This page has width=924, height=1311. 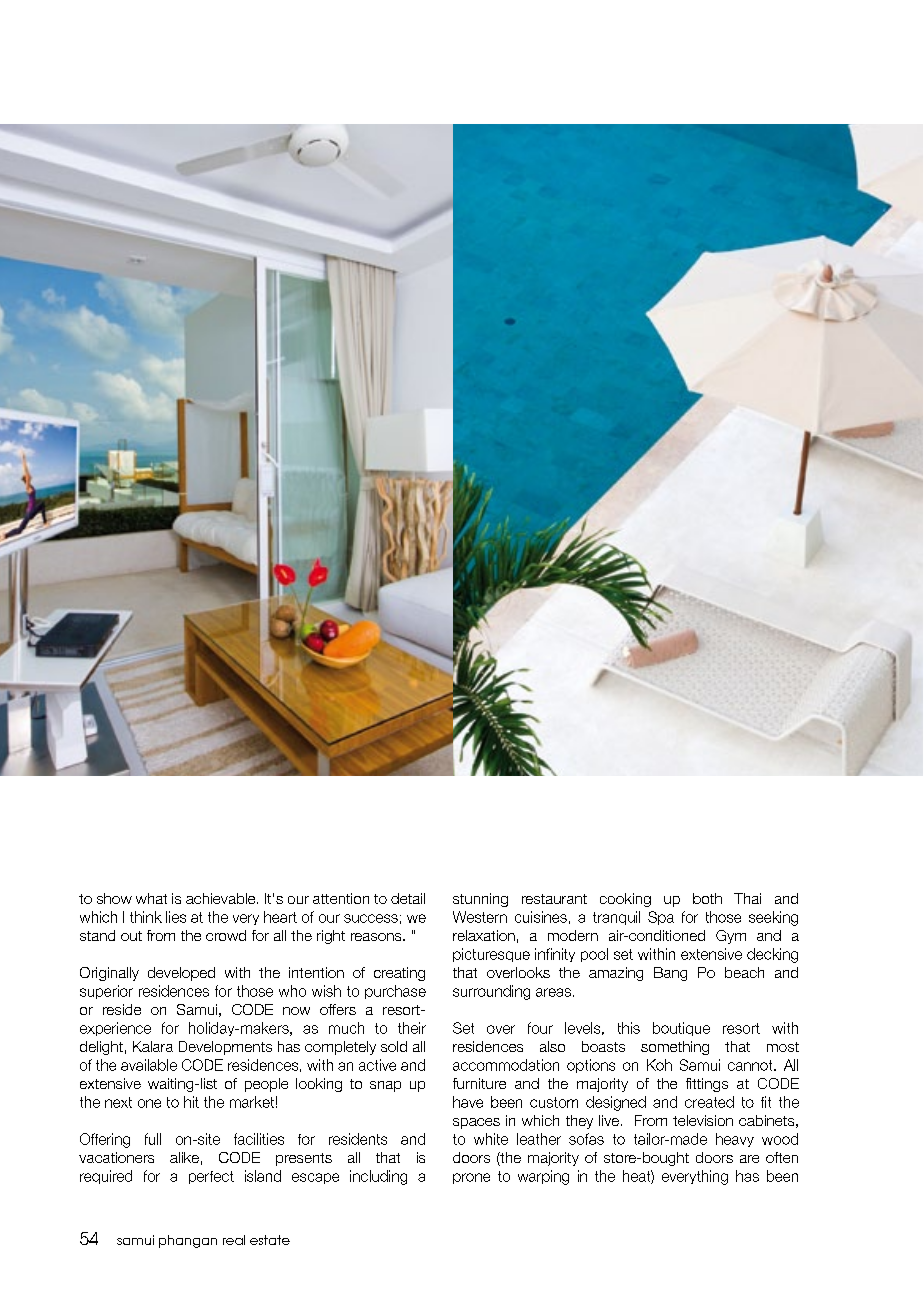 What do you see at coordinates (296, 1011) in the page?
I see `now` at bounding box center [296, 1011].
